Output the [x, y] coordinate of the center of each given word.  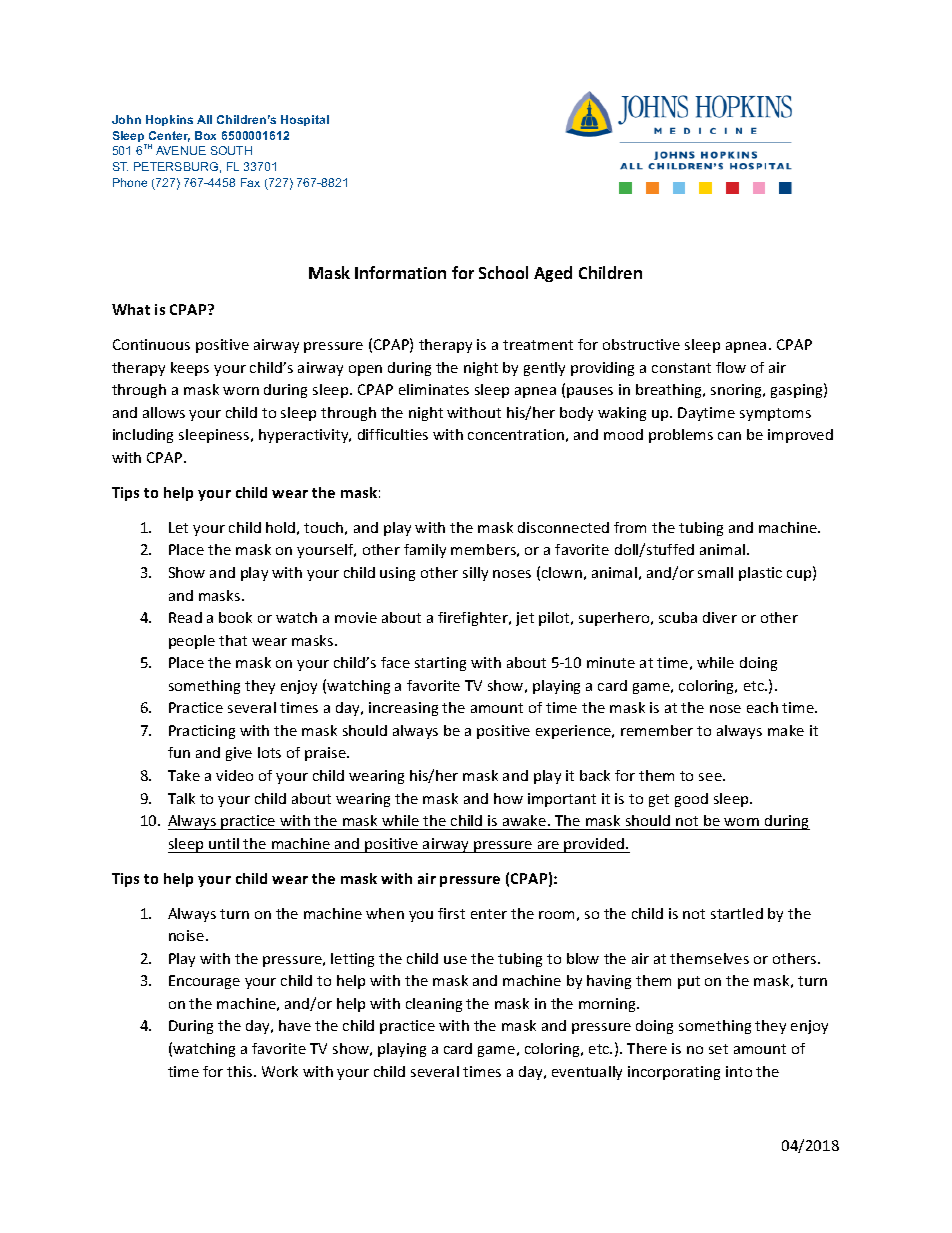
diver [720, 617]
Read [185, 617]
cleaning [434, 1005]
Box [205, 135]
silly [475, 574]
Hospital [305, 120]
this [241, 1071]
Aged [553, 274]
